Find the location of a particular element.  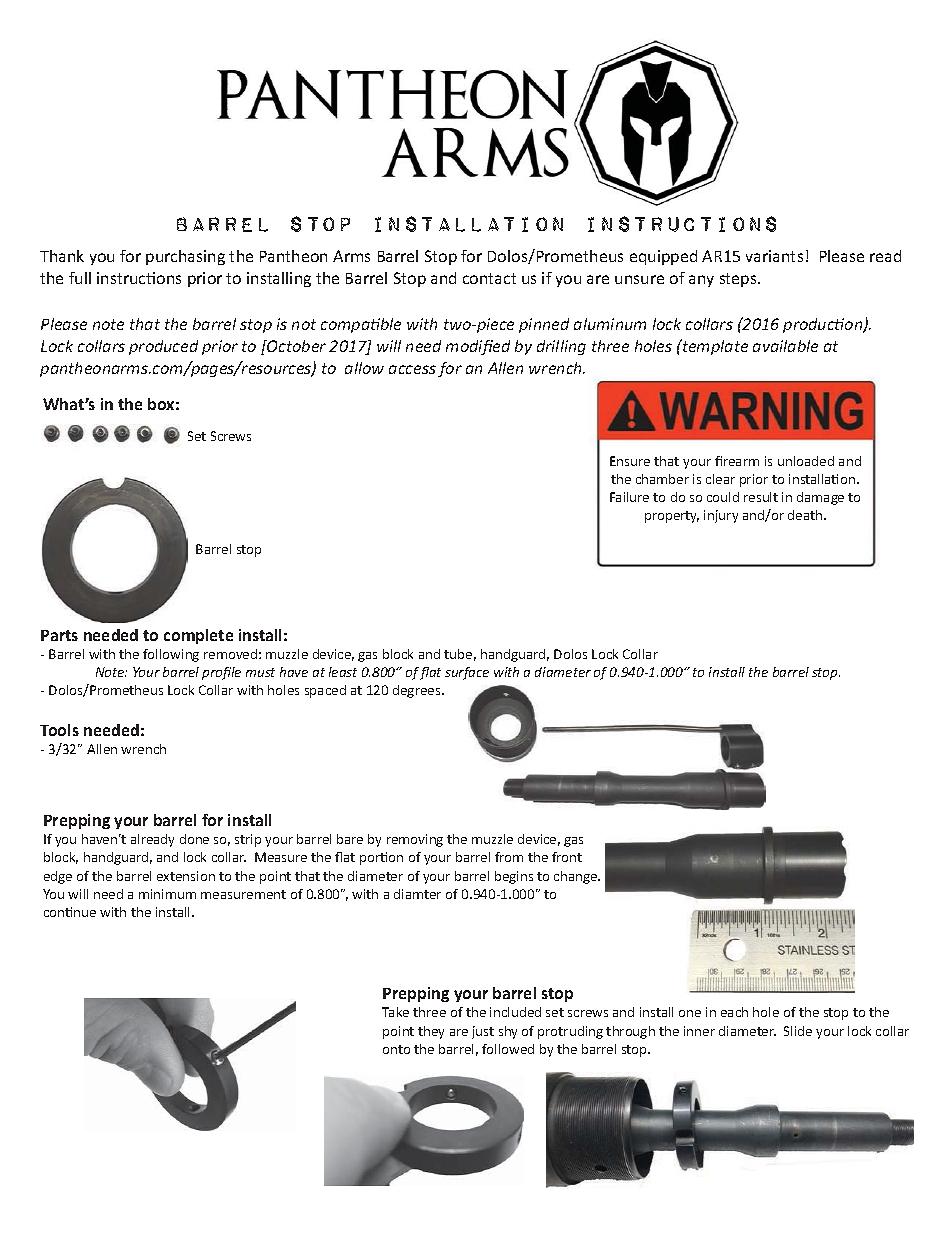

following is located at coordinates (171, 655).
